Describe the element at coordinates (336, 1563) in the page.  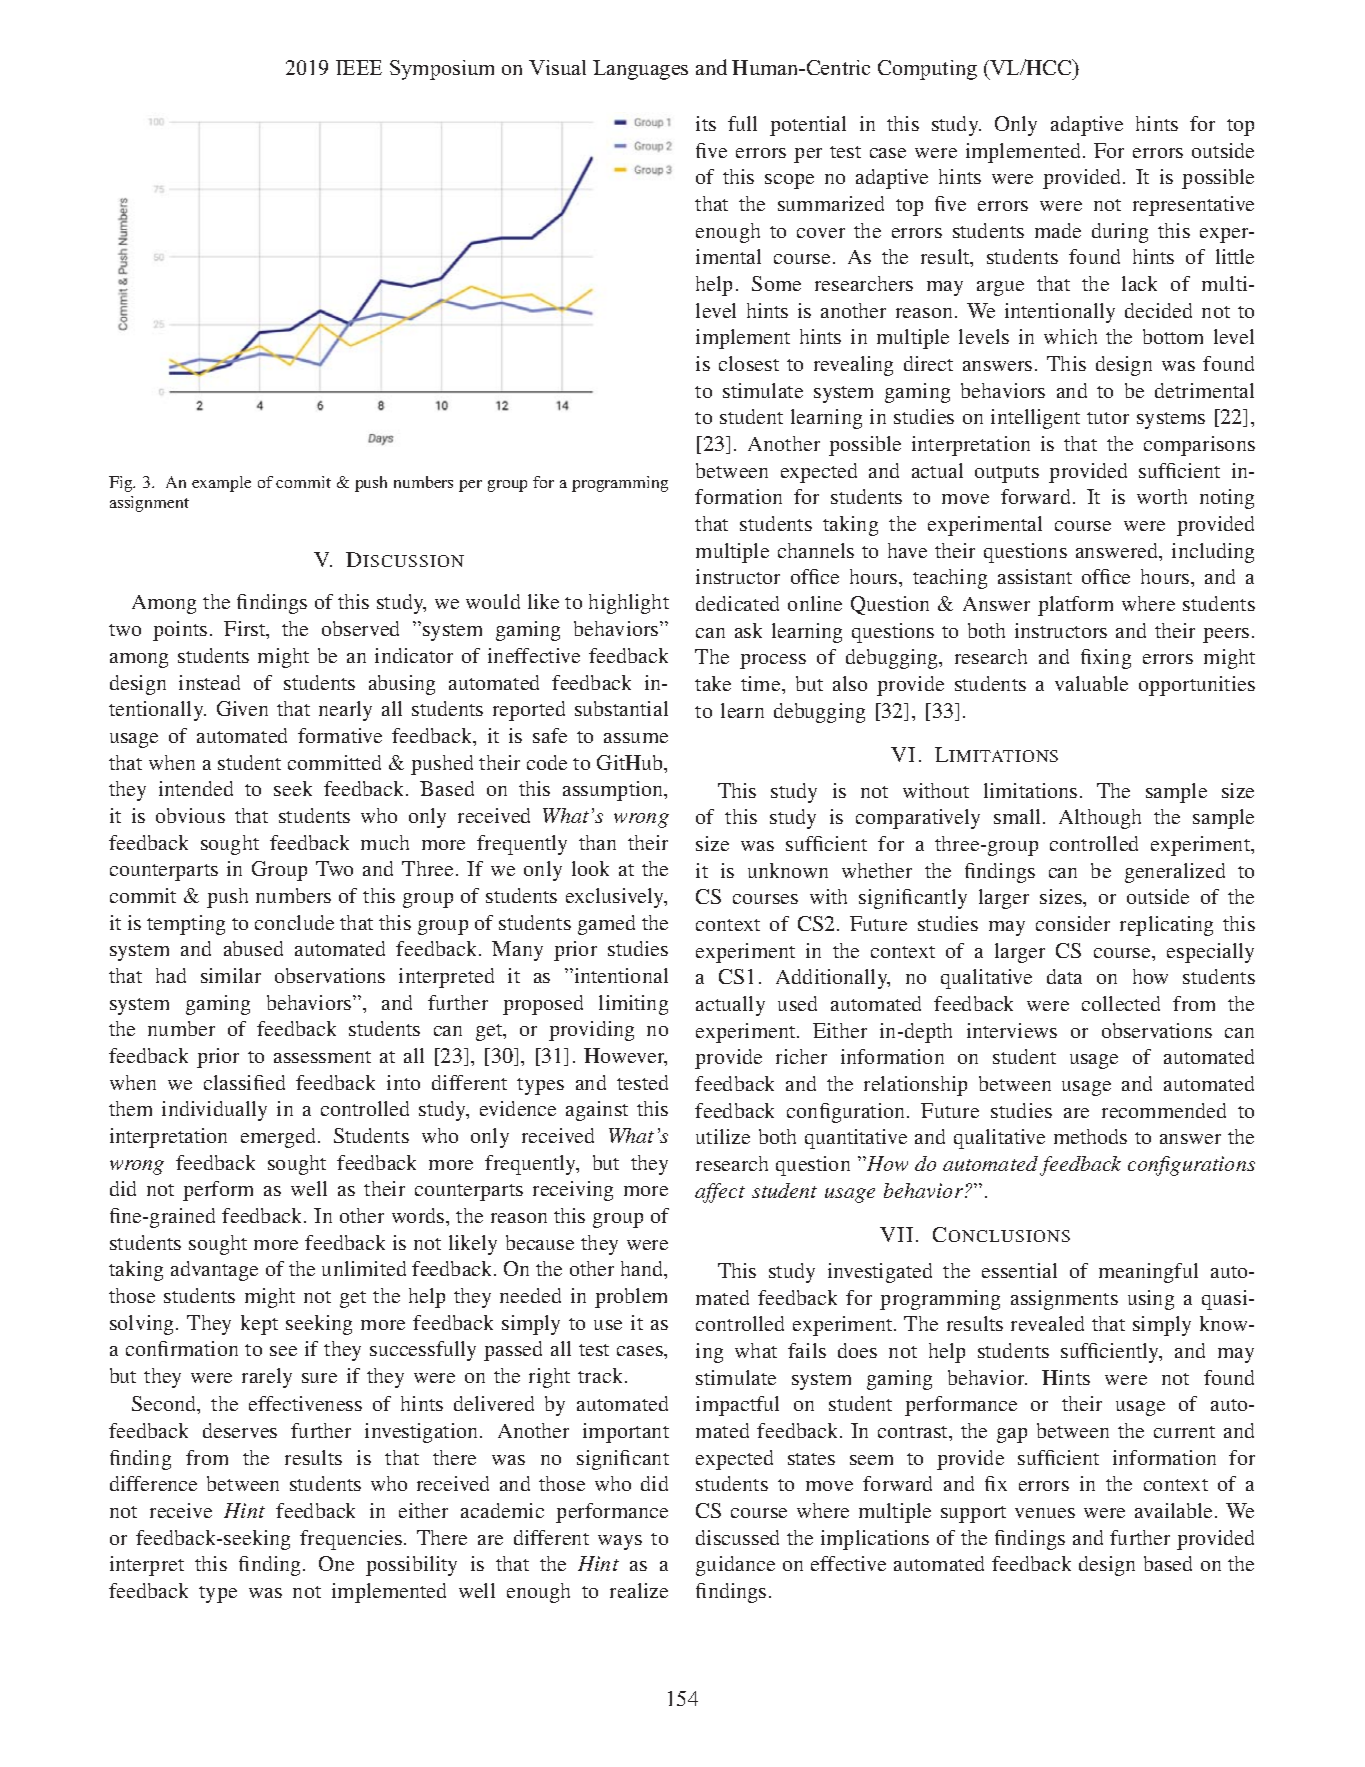
I see `One` at that location.
